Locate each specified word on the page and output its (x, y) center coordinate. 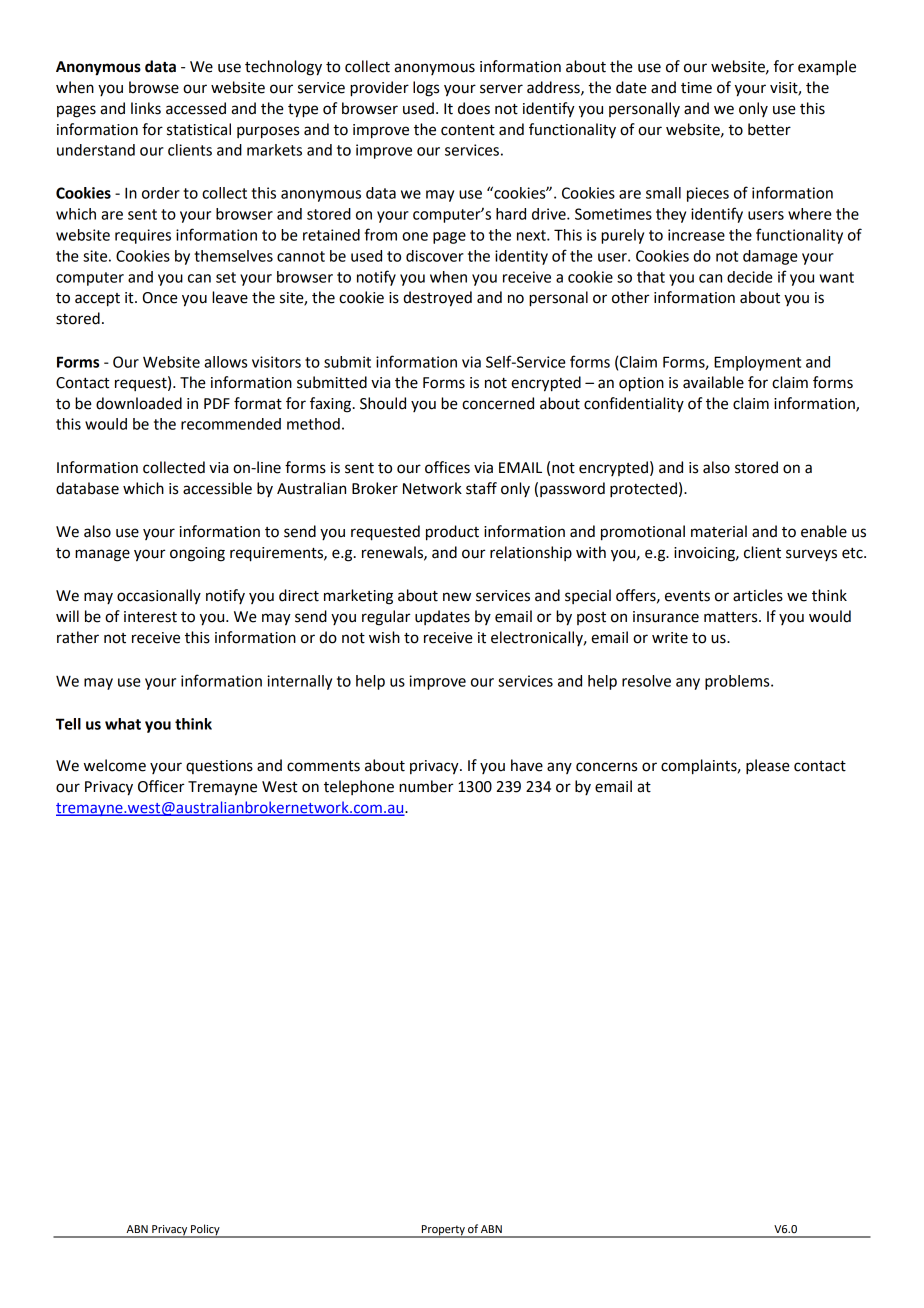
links (146, 108)
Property (443, 1231)
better (769, 129)
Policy (205, 1231)
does (474, 108)
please (768, 767)
